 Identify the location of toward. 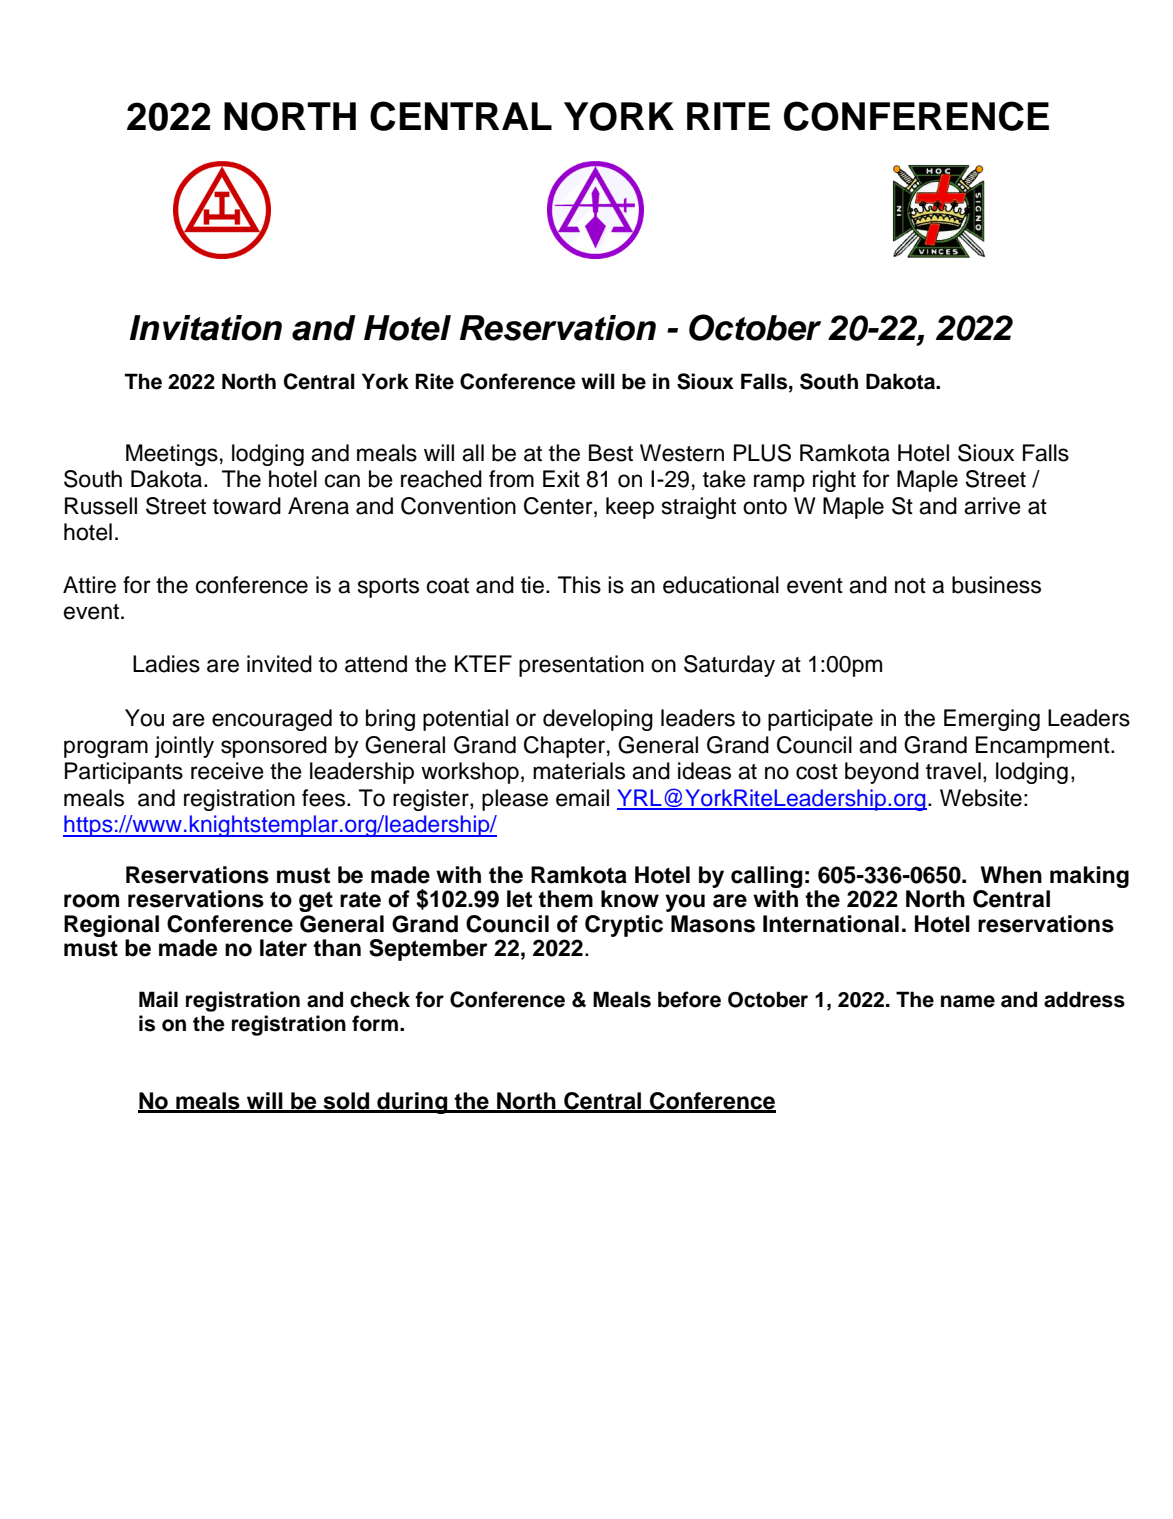
(247, 506).
